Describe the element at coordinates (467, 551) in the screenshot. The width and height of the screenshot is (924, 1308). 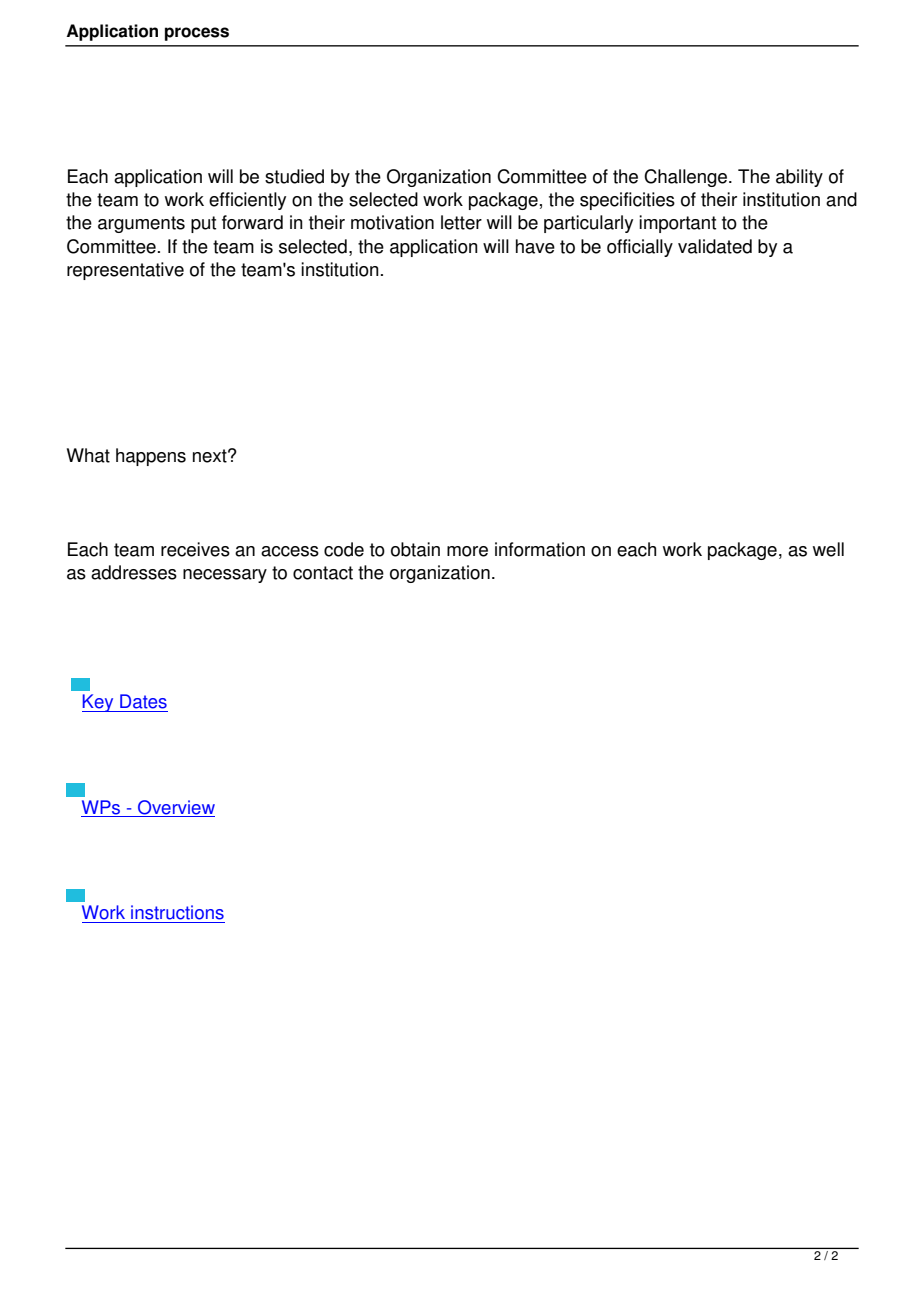
I see `more` at that location.
